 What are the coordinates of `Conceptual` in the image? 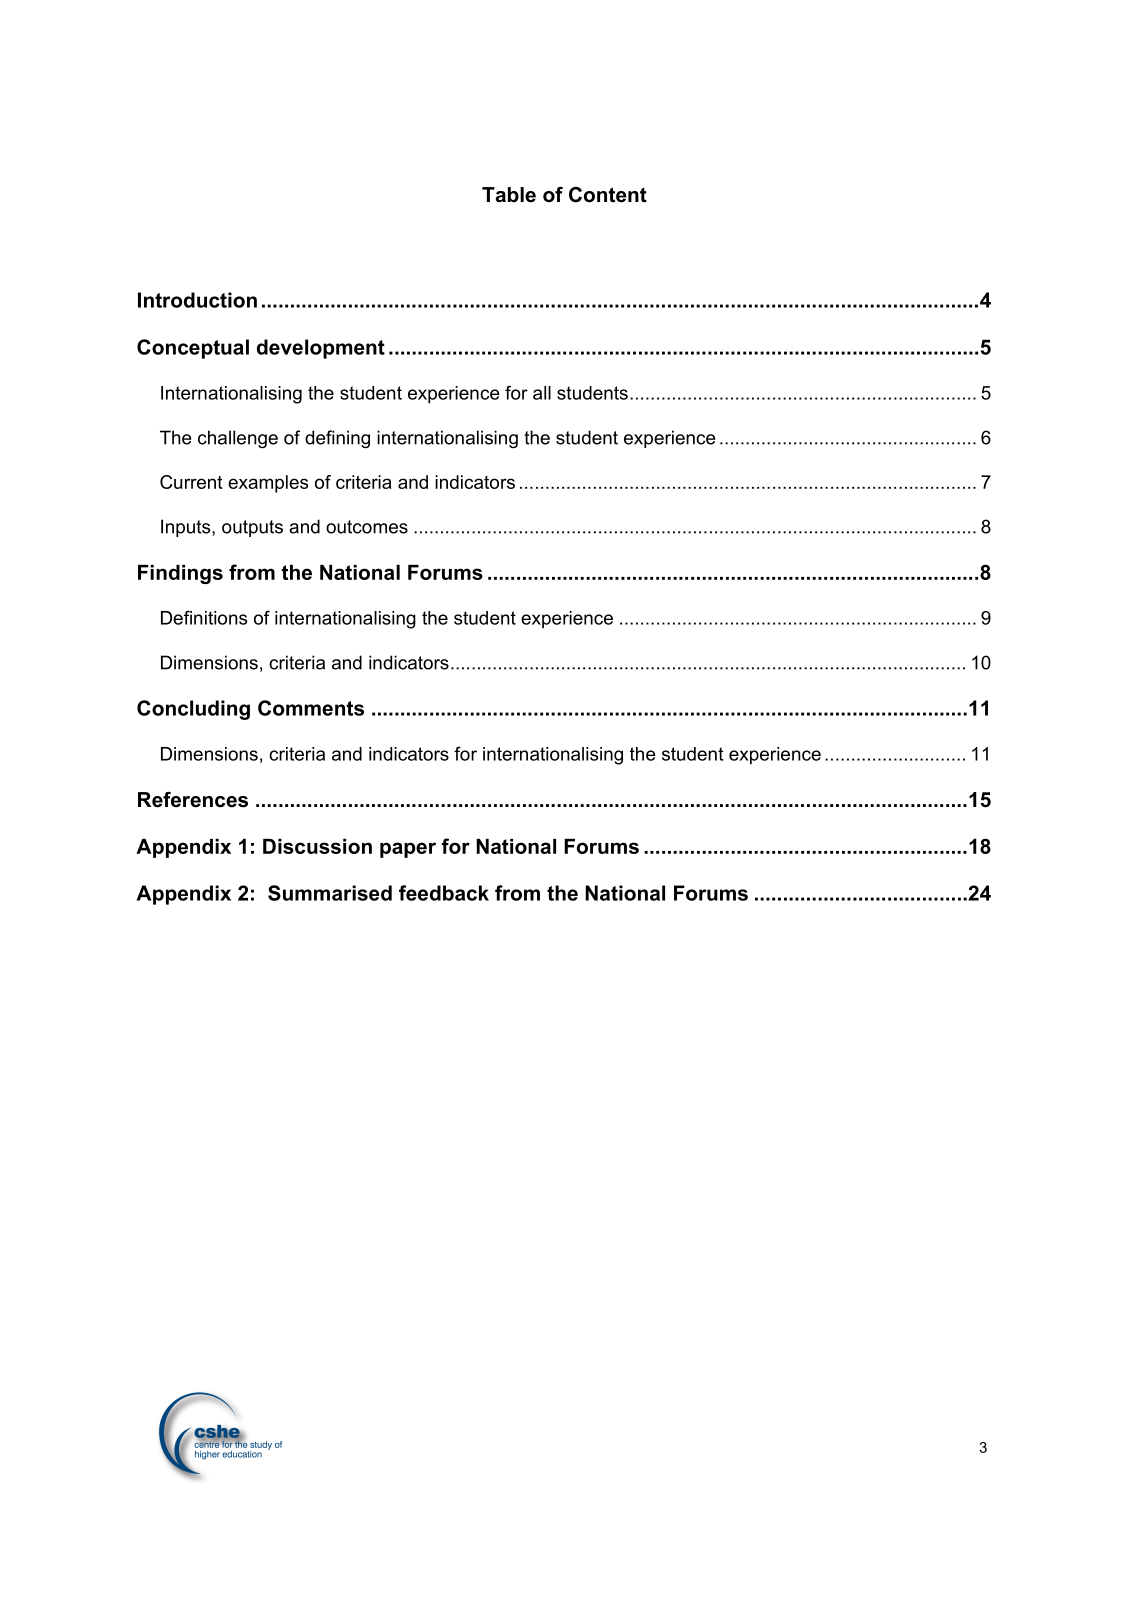 It's located at (193, 349).
